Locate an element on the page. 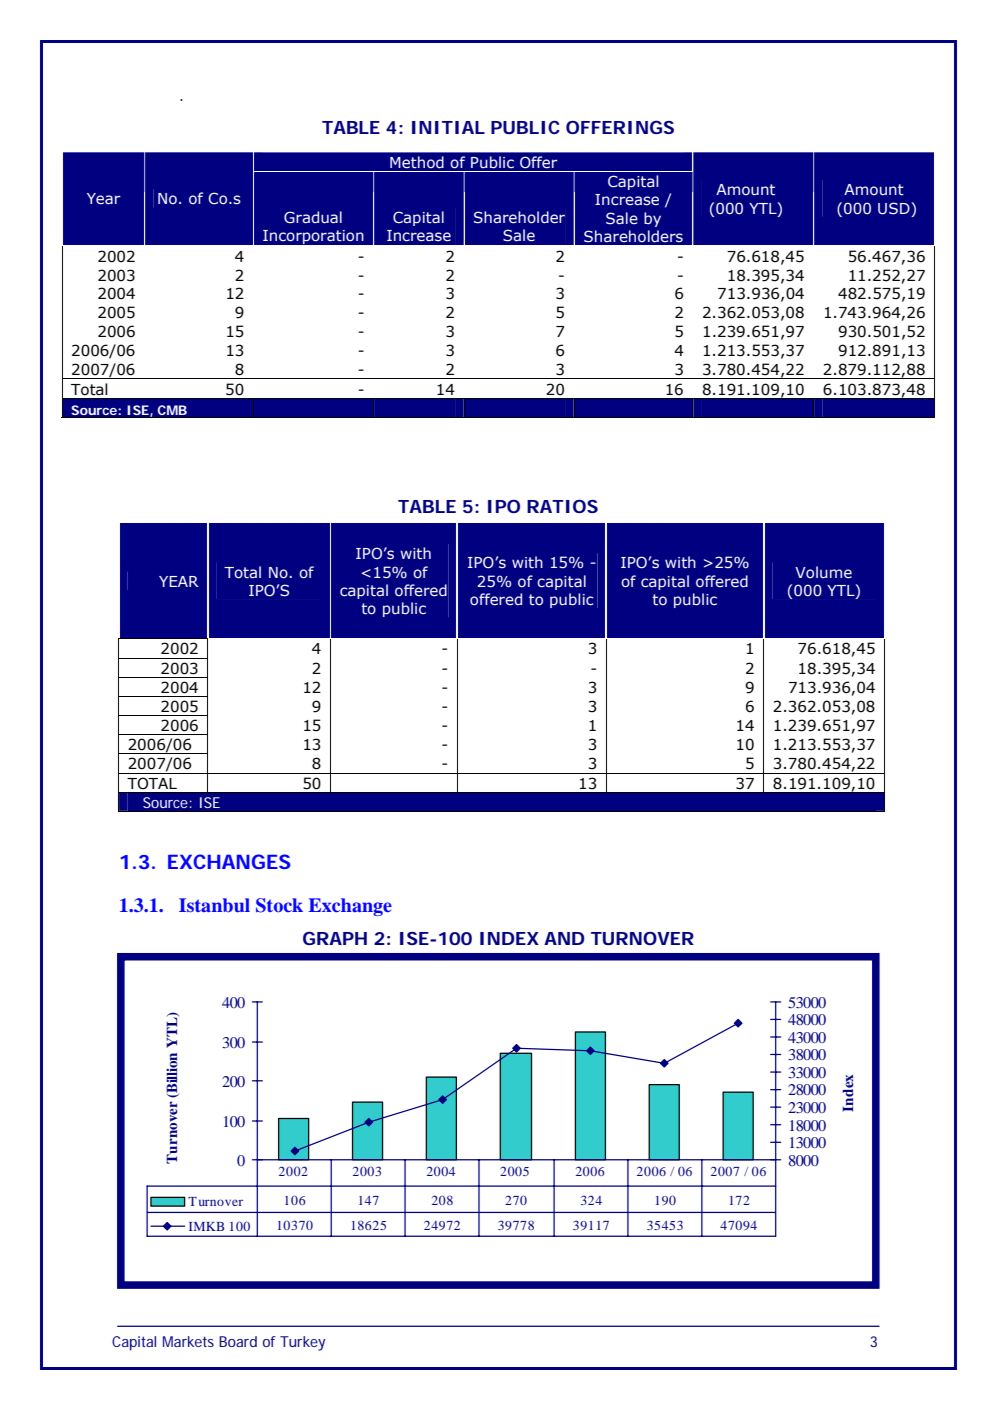  Turkey is located at coordinates (302, 1343).
